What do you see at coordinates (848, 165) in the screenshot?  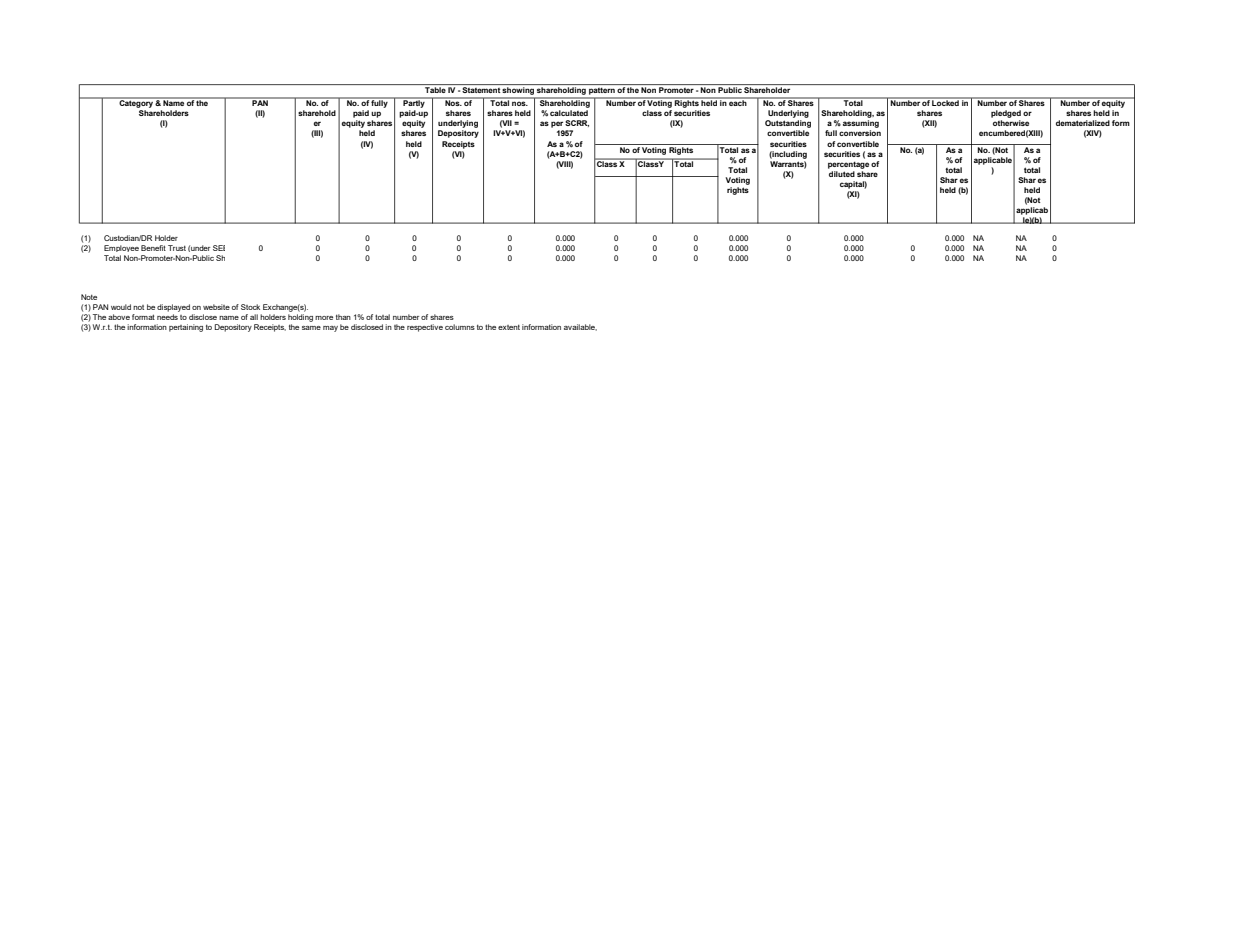 I see `percentage` at bounding box center [848, 165].
